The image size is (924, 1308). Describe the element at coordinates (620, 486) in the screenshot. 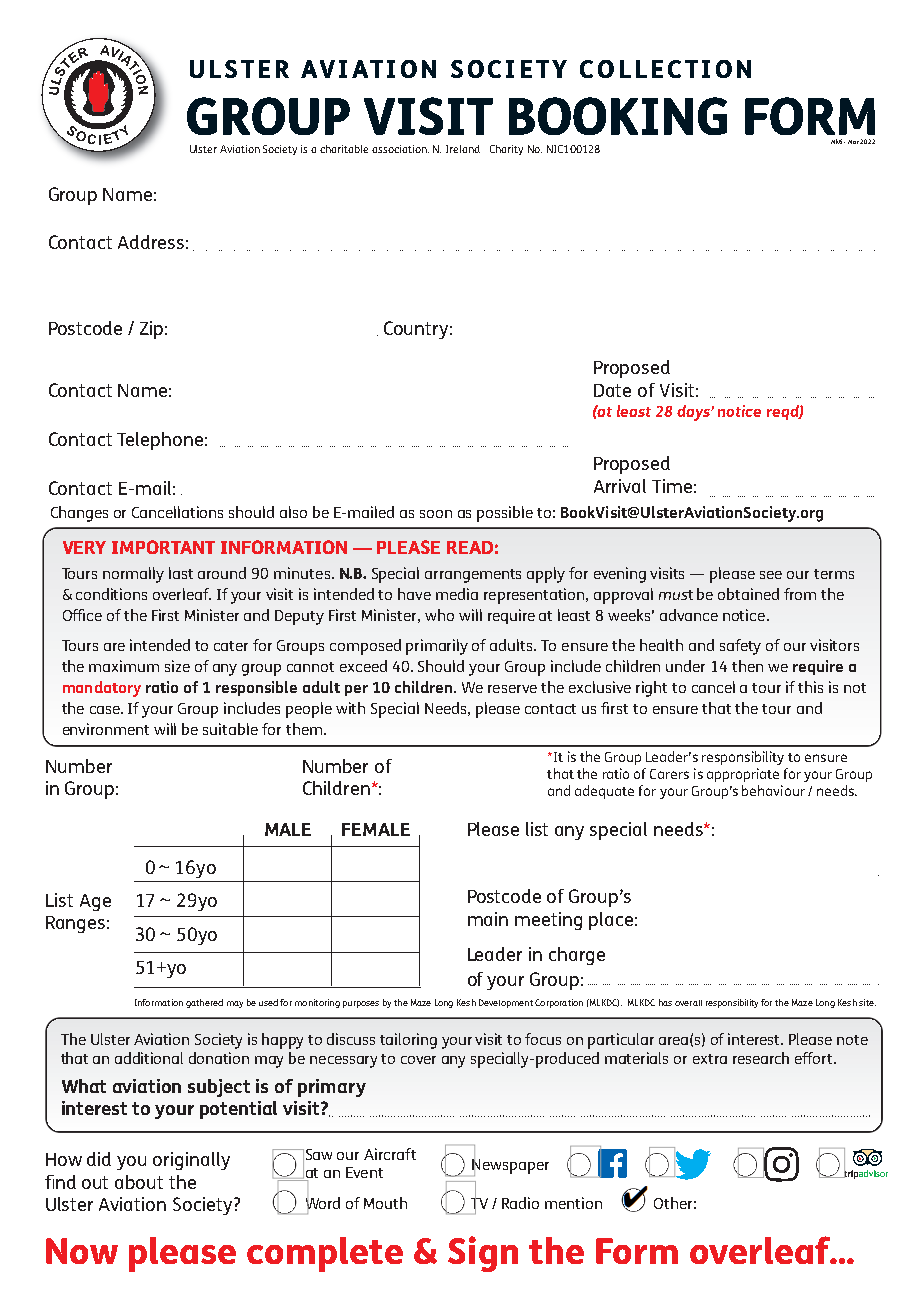

I see `Arrival` at that location.
